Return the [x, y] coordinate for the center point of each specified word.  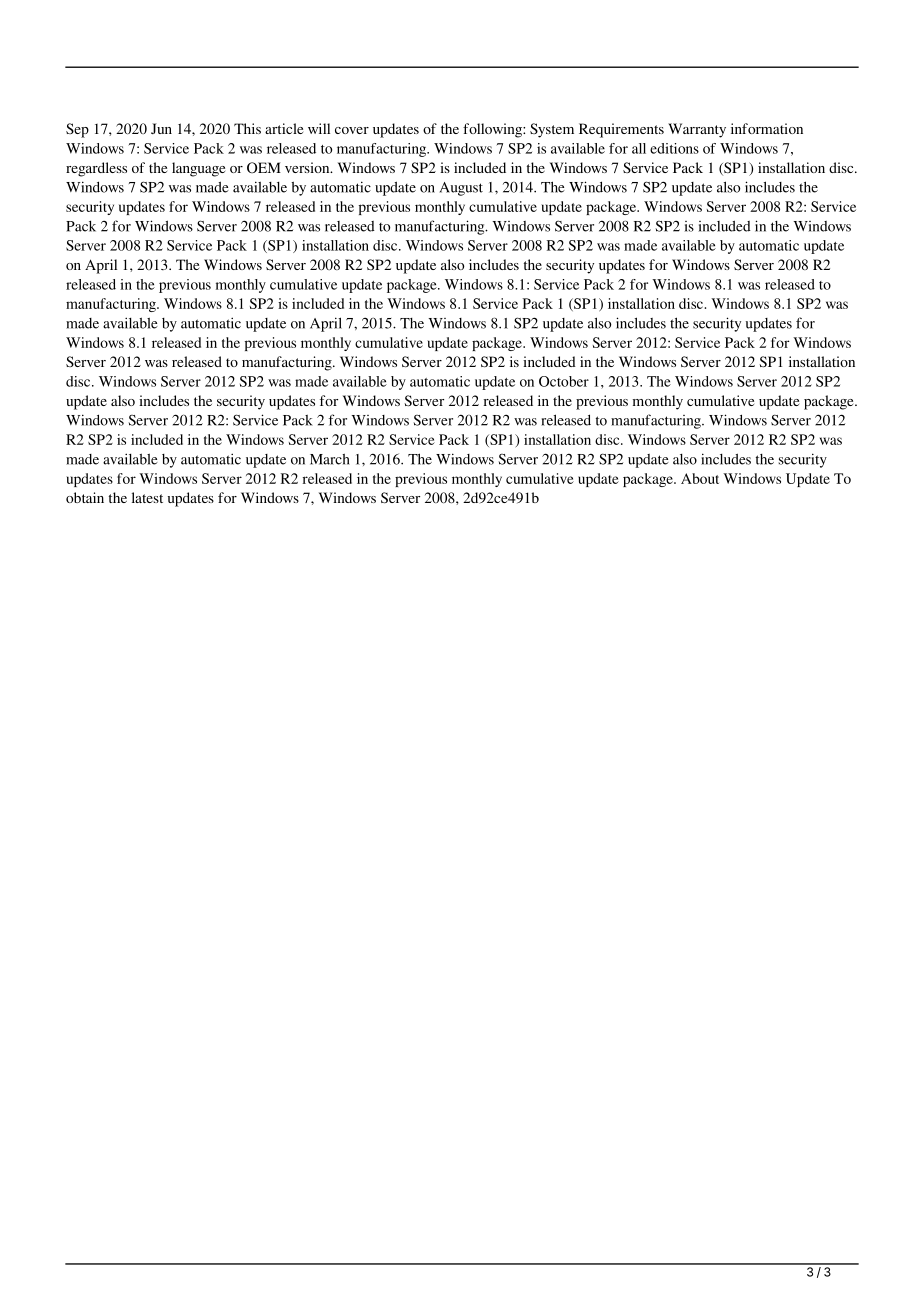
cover [352, 130]
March [330, 459]
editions [674, 148]
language [198, 169]
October [564, 381]
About [700, 478]
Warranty [697, 130]
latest [147, 497]
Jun [161, 128]
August [461, 189]
